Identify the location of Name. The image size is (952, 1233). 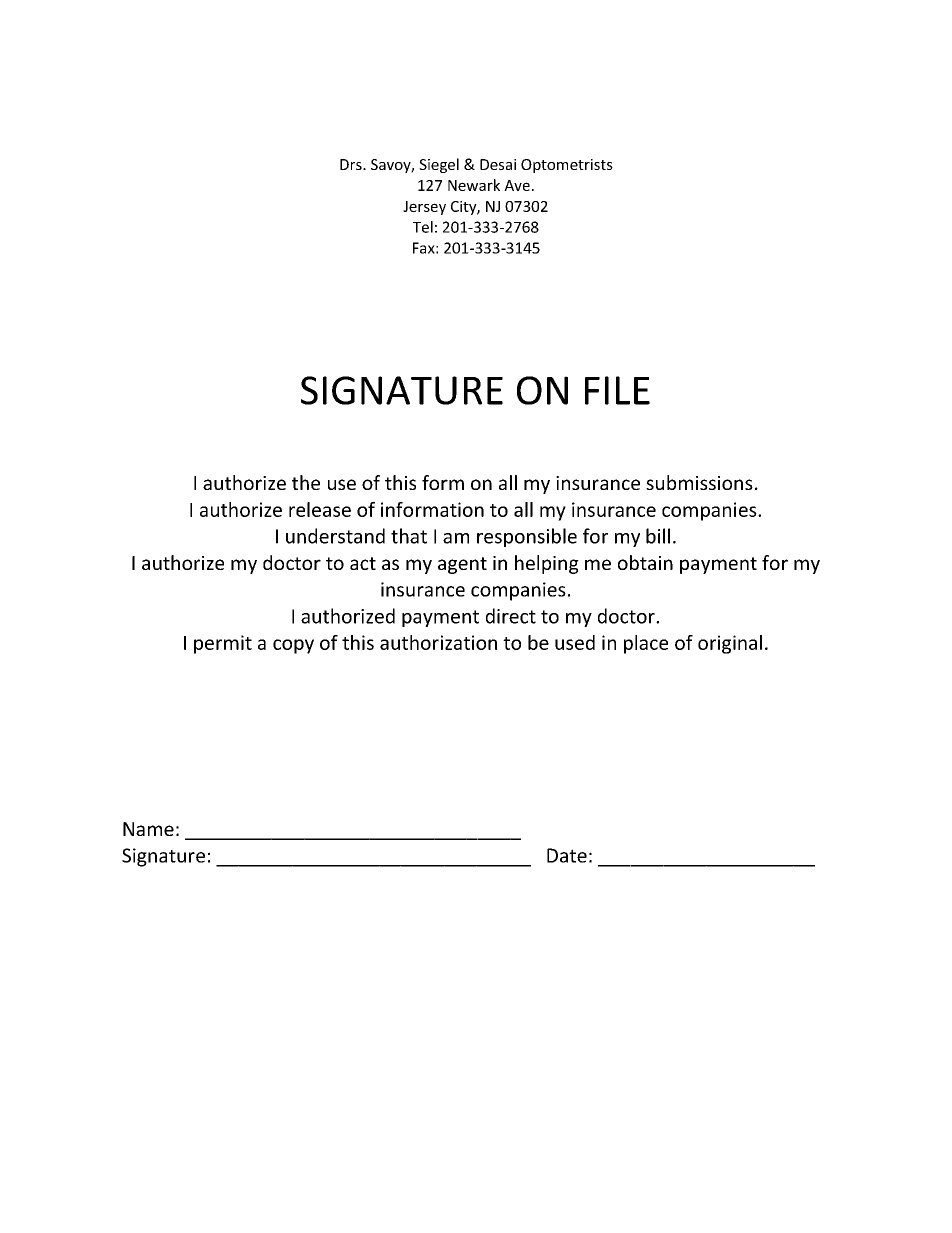
(148, 829).
